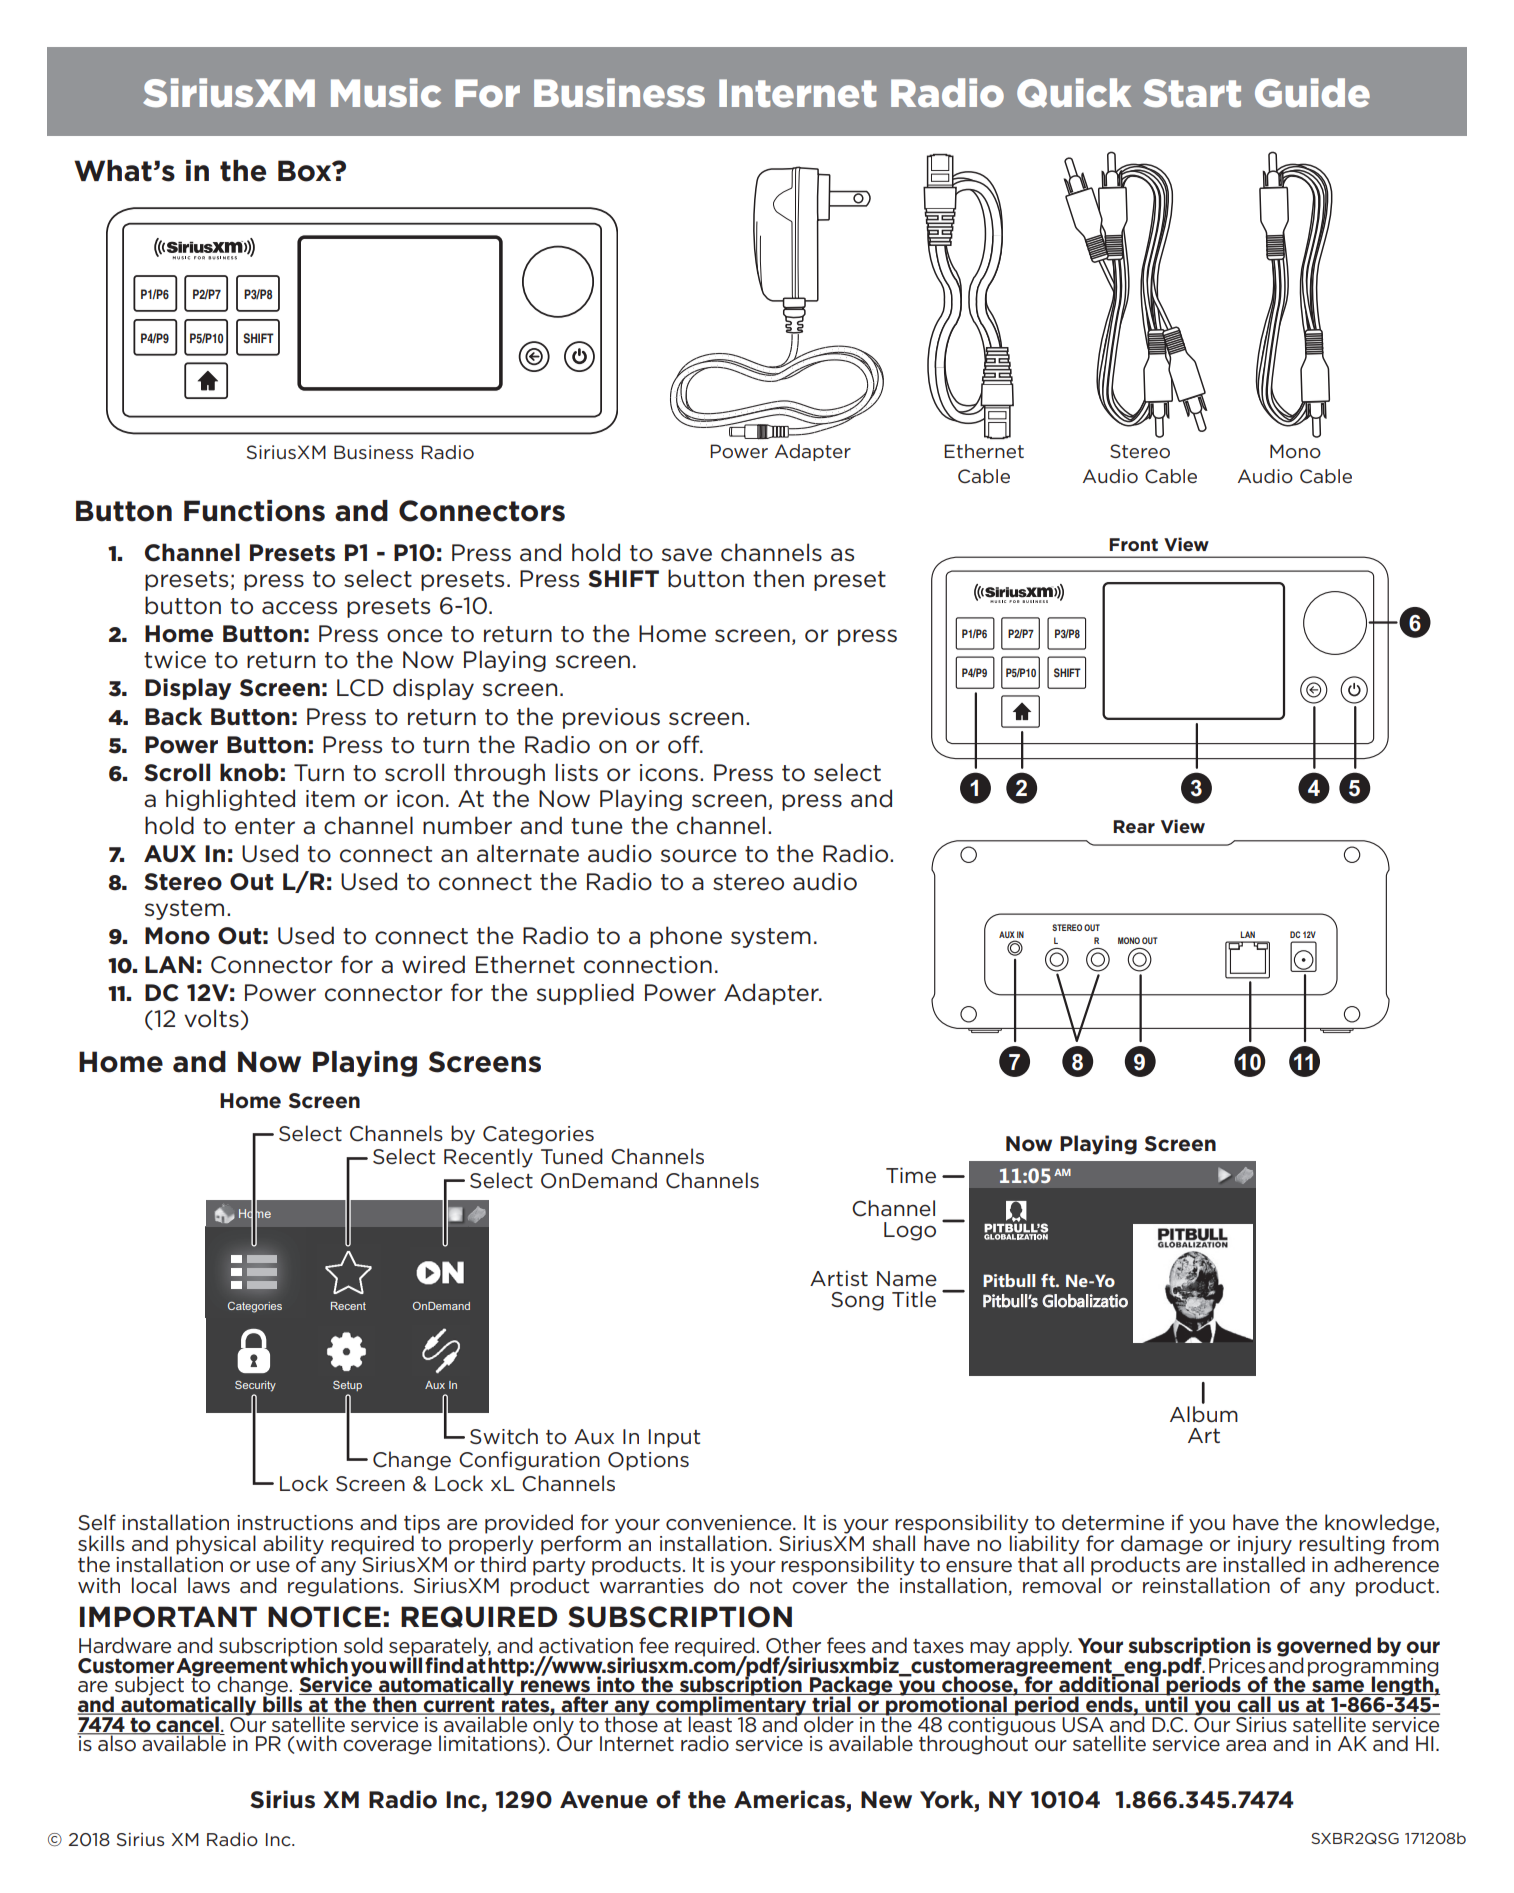 This document has height=1893, width=1514. I want to click on Guide, so click(1312, 93).
